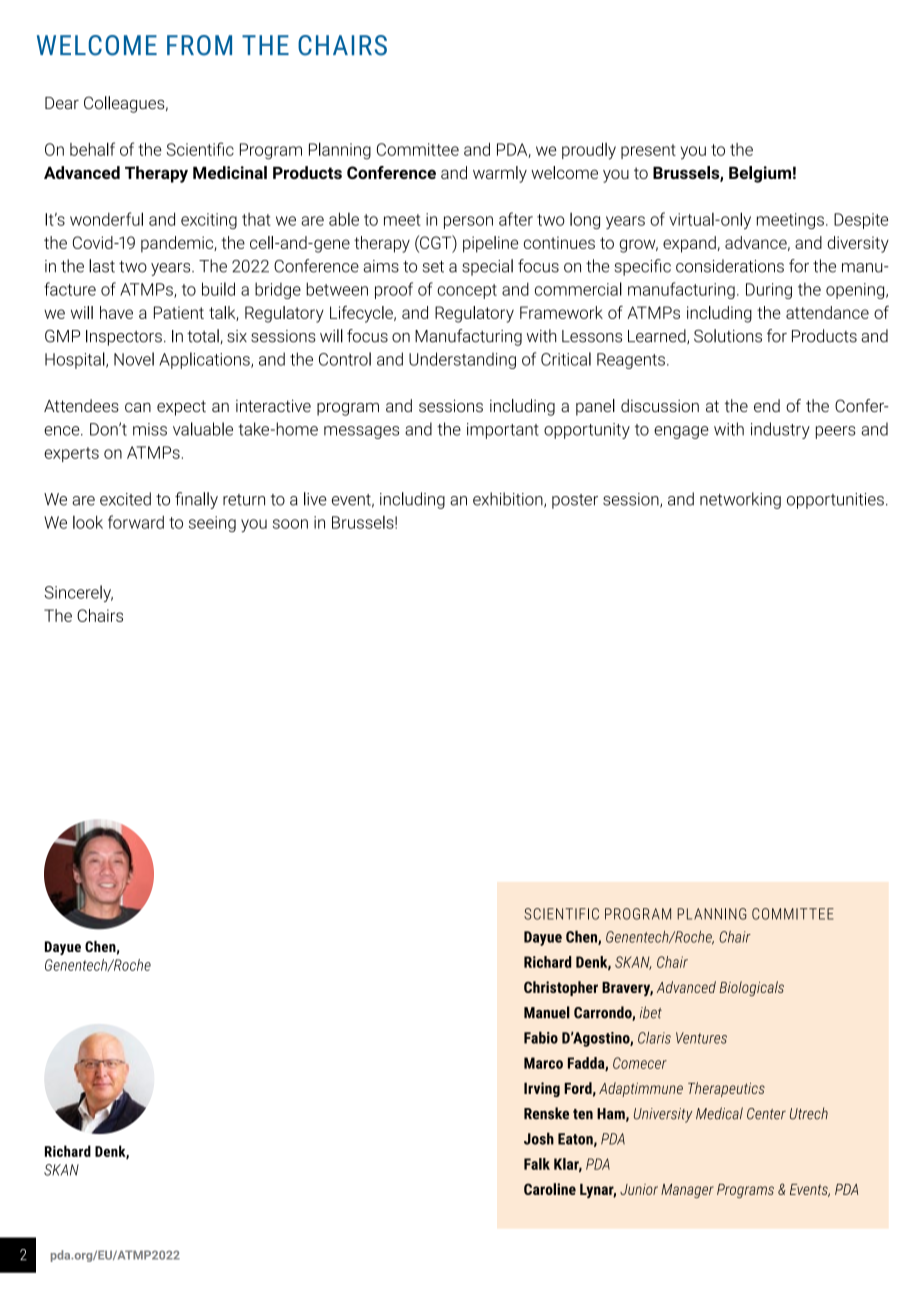  I want to click on Sincerely, so click(78, 593).
